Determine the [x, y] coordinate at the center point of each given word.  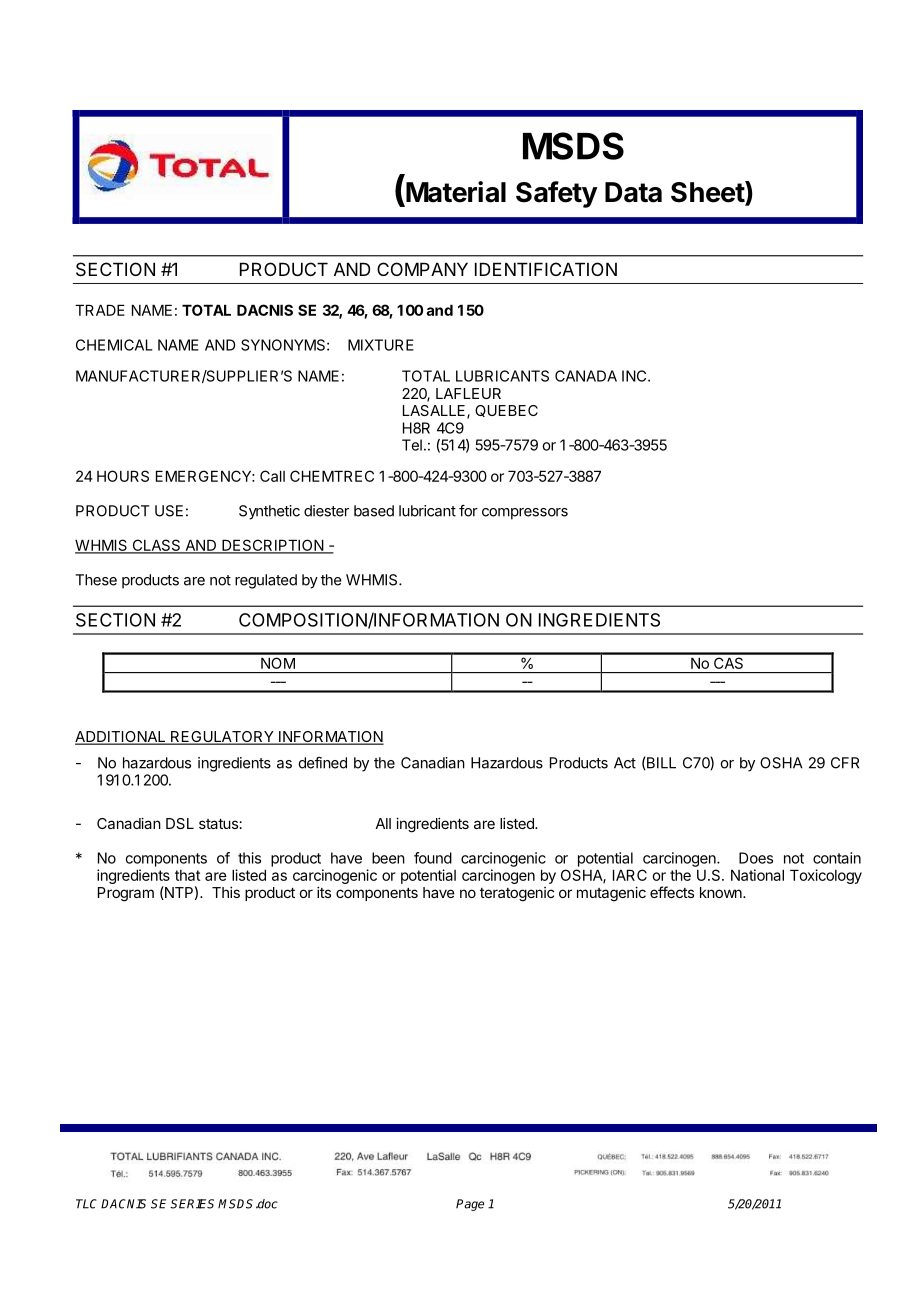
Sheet [708, 193]
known [722, 892]
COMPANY [422, 269]
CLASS [156, 546]
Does [756, 858]
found [433, 858]
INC [635, 376]
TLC [86, 1204]
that [188, 875]
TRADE [100, 310]
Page [470, 1205]
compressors [525, 514]
